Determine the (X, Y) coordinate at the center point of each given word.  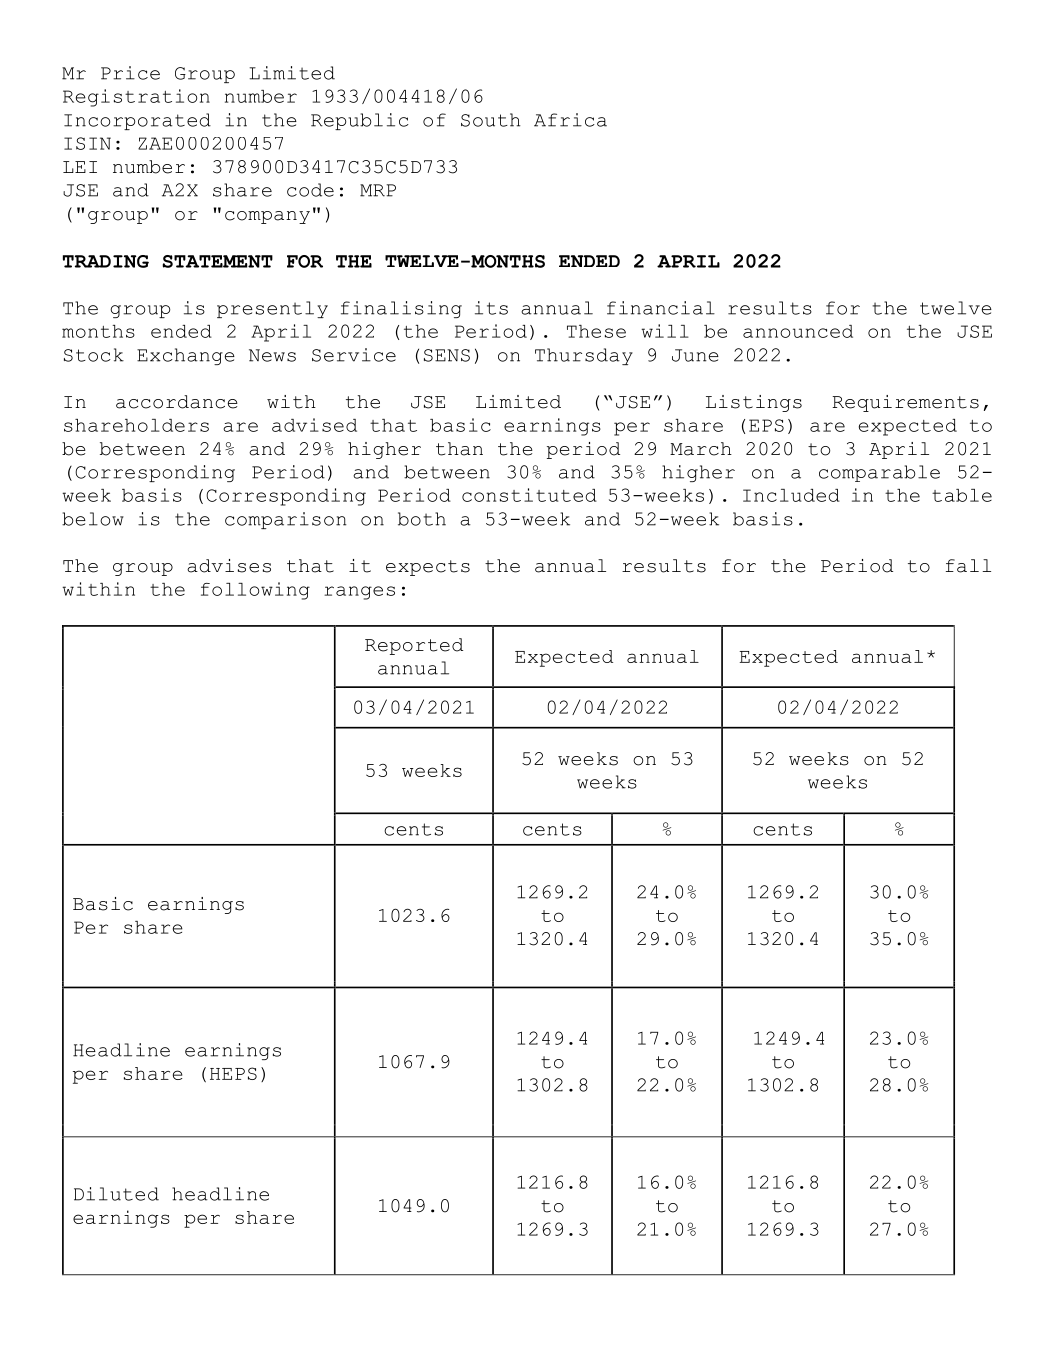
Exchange (186, 356)
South (491, 120)
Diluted (116, 1194)
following (255, 591)
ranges (359, 593)
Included (791, 495)
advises (229, 566)
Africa (570, 120)
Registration (136, 98)
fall (968, 566)
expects (428, 568)
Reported (414, 646)
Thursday (584, 356)
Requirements (905, 403)
